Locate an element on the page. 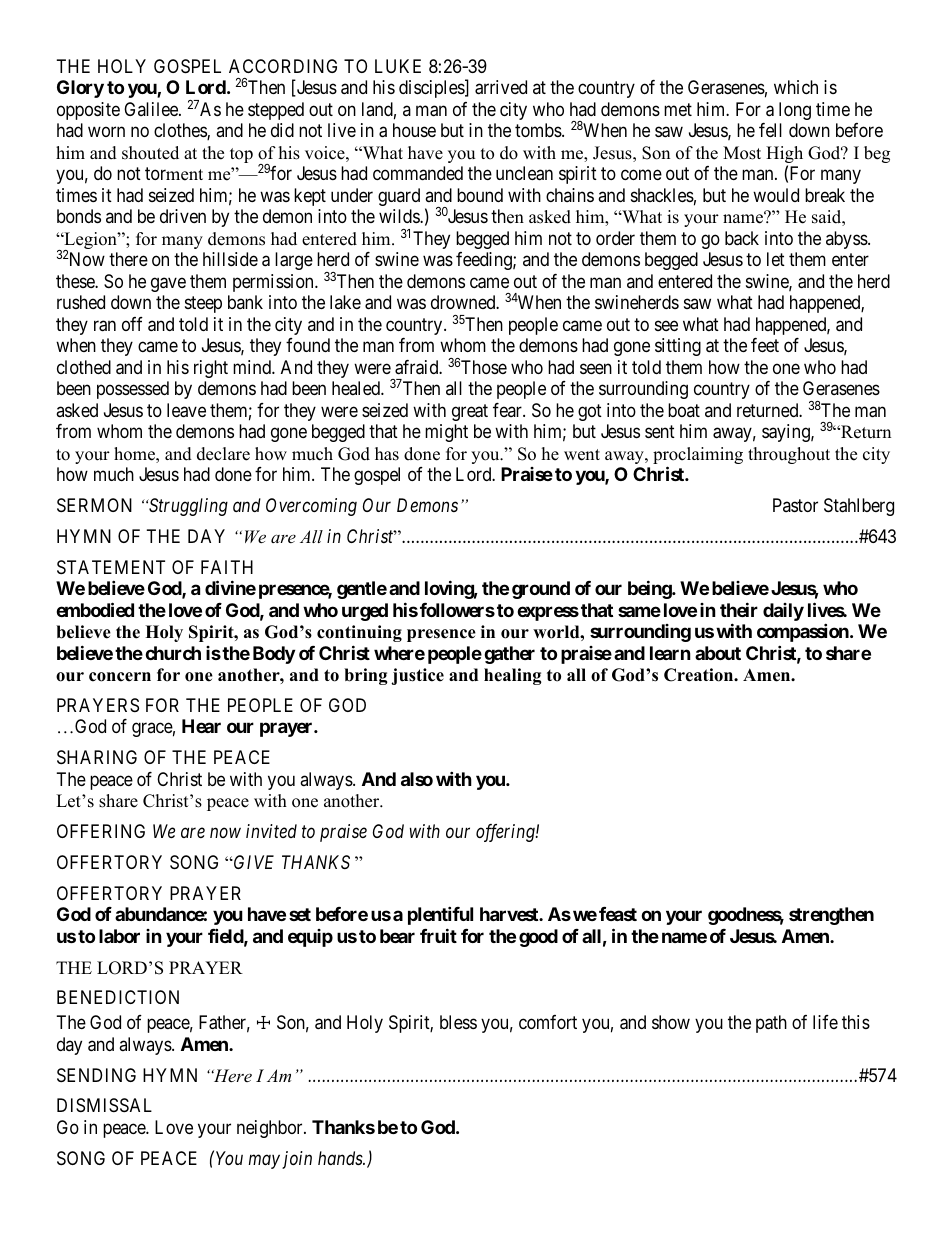 The width and height of the image is (952, 1233). labor is located at coordinates (119, 936).
